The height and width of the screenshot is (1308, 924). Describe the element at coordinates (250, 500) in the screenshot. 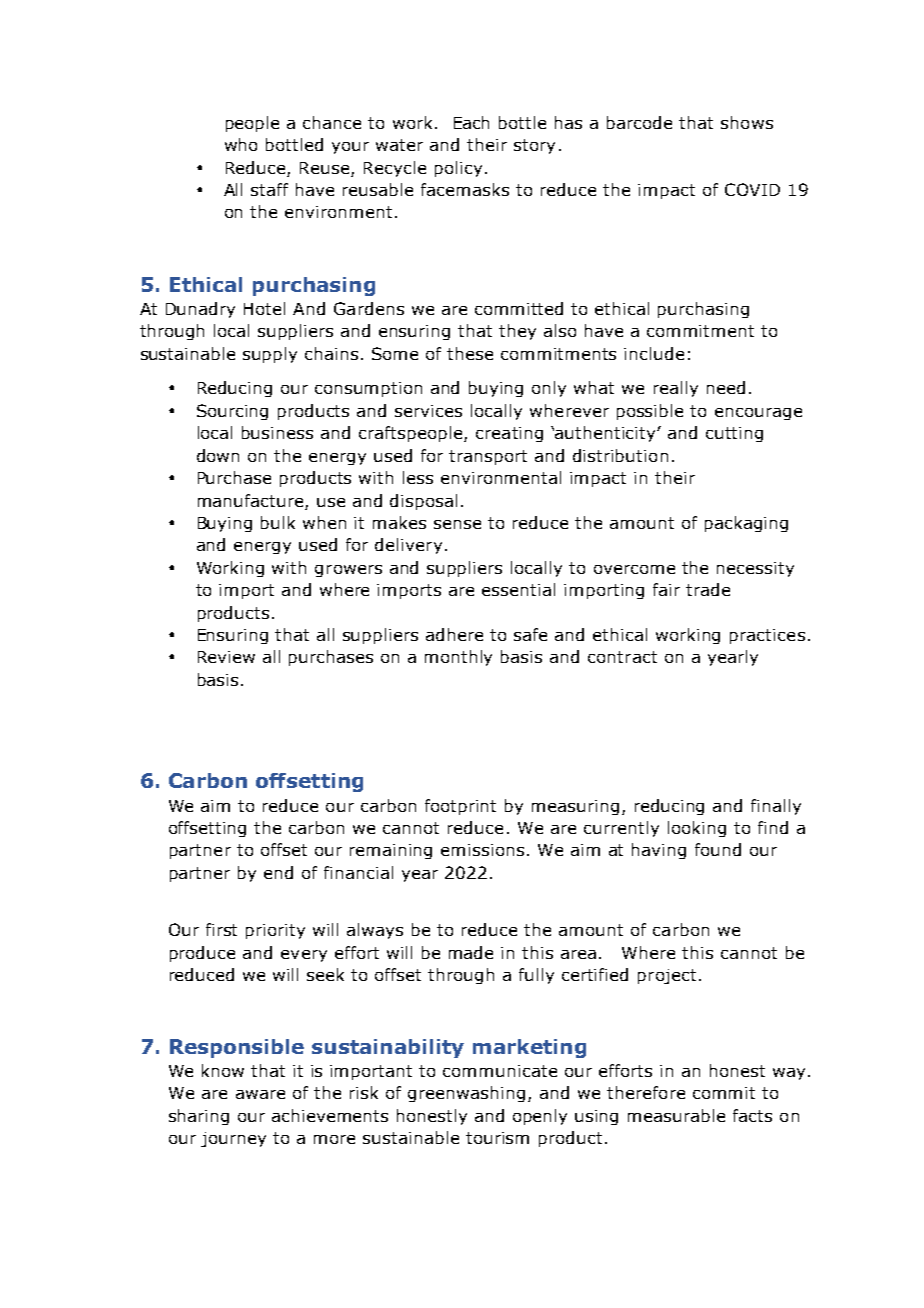

I see `manufacture` at that location.
